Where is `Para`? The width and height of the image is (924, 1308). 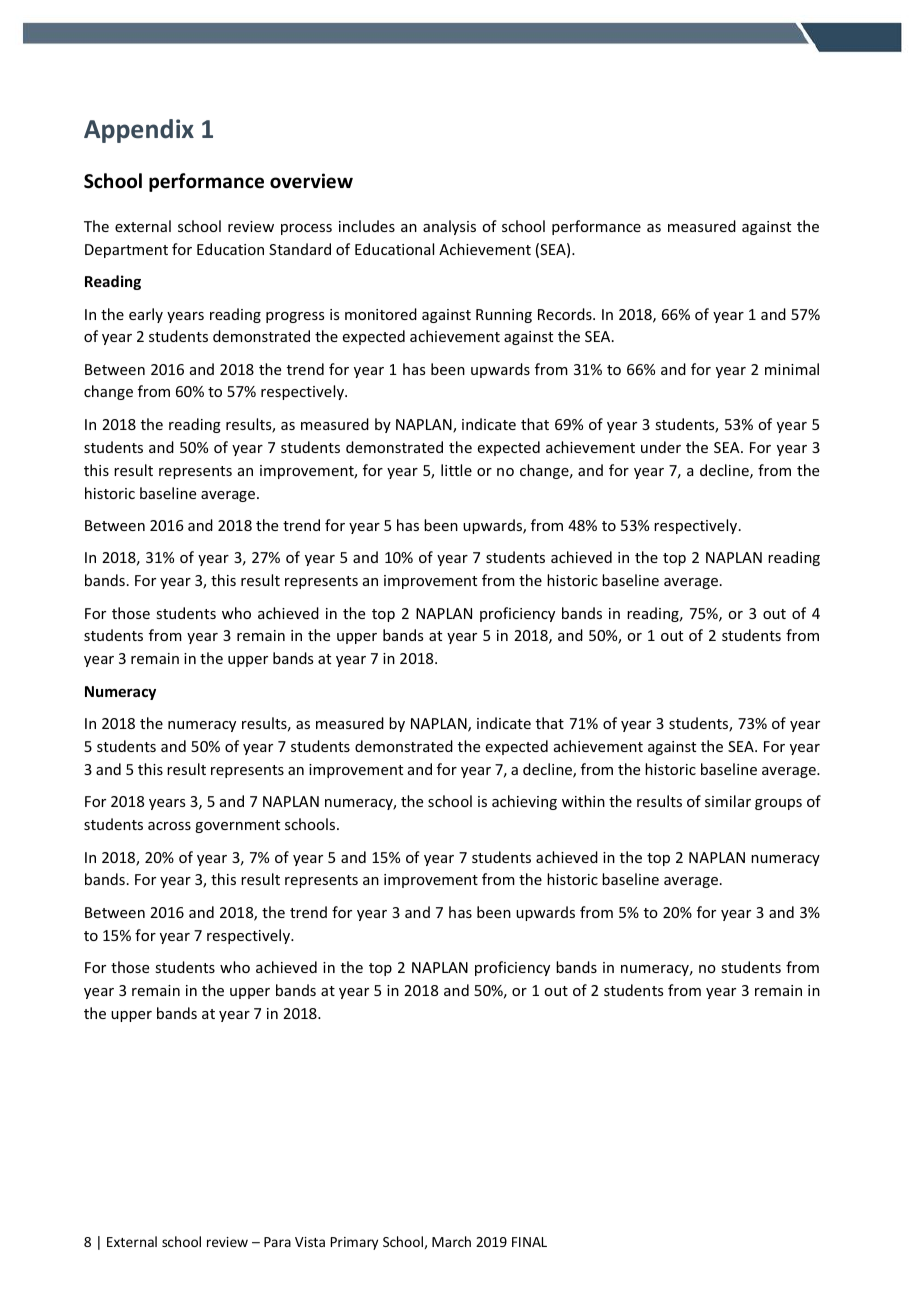 Para is located at coordinates (277, 1242).
